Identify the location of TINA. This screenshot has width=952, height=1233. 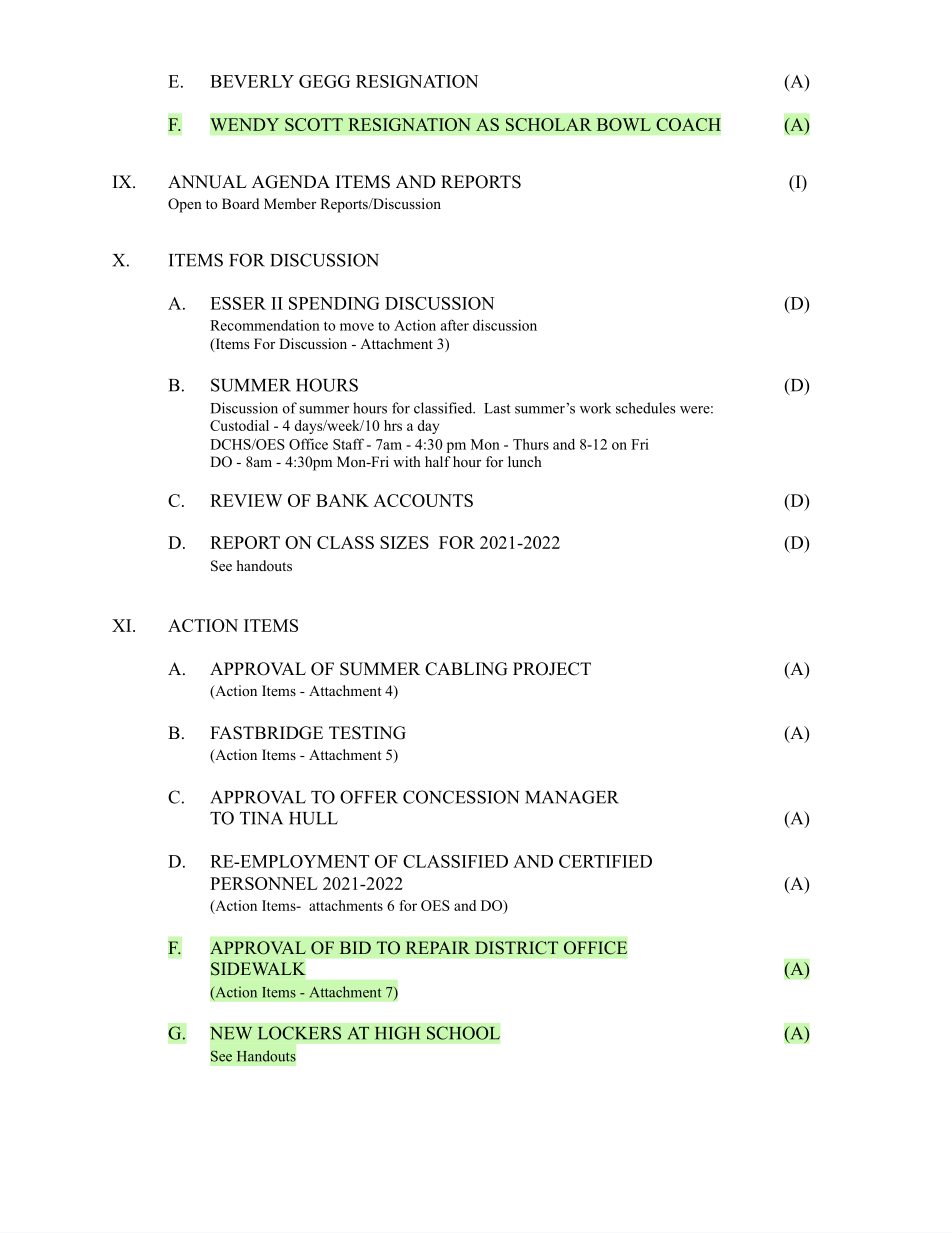
(261, 818).
